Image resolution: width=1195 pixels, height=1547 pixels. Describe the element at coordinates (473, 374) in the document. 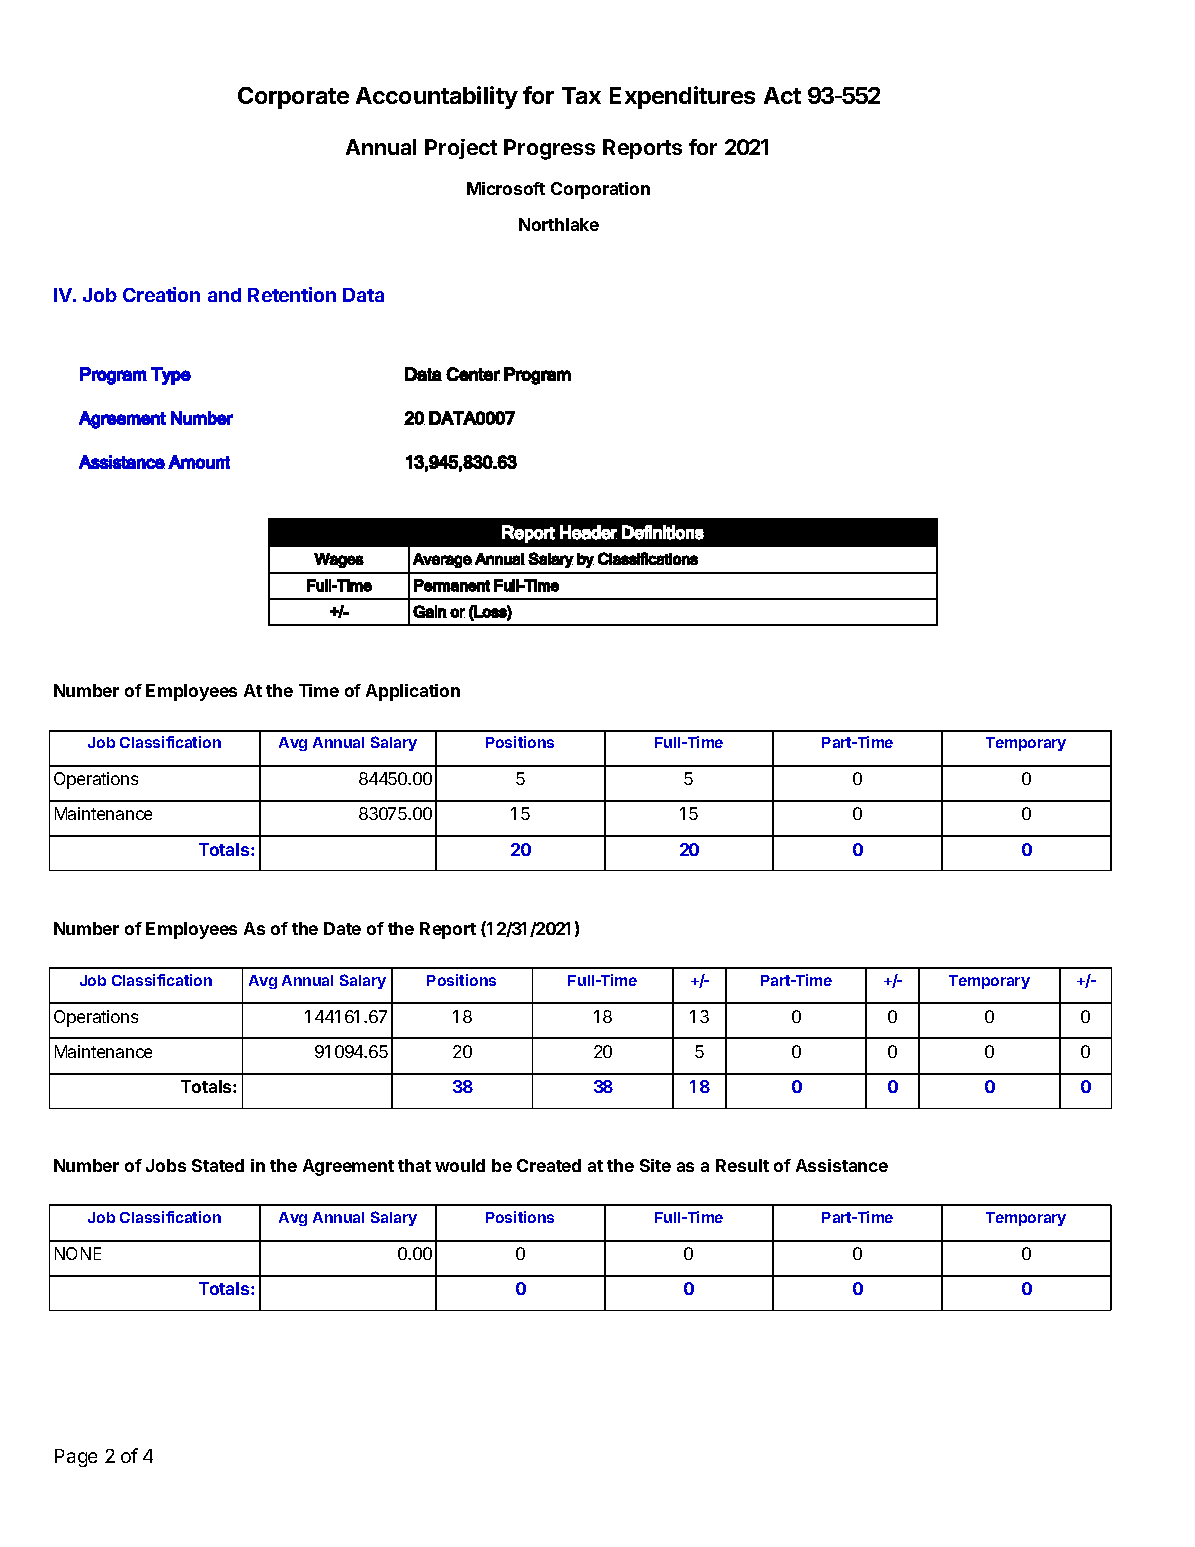

I see `Center` at that location.
